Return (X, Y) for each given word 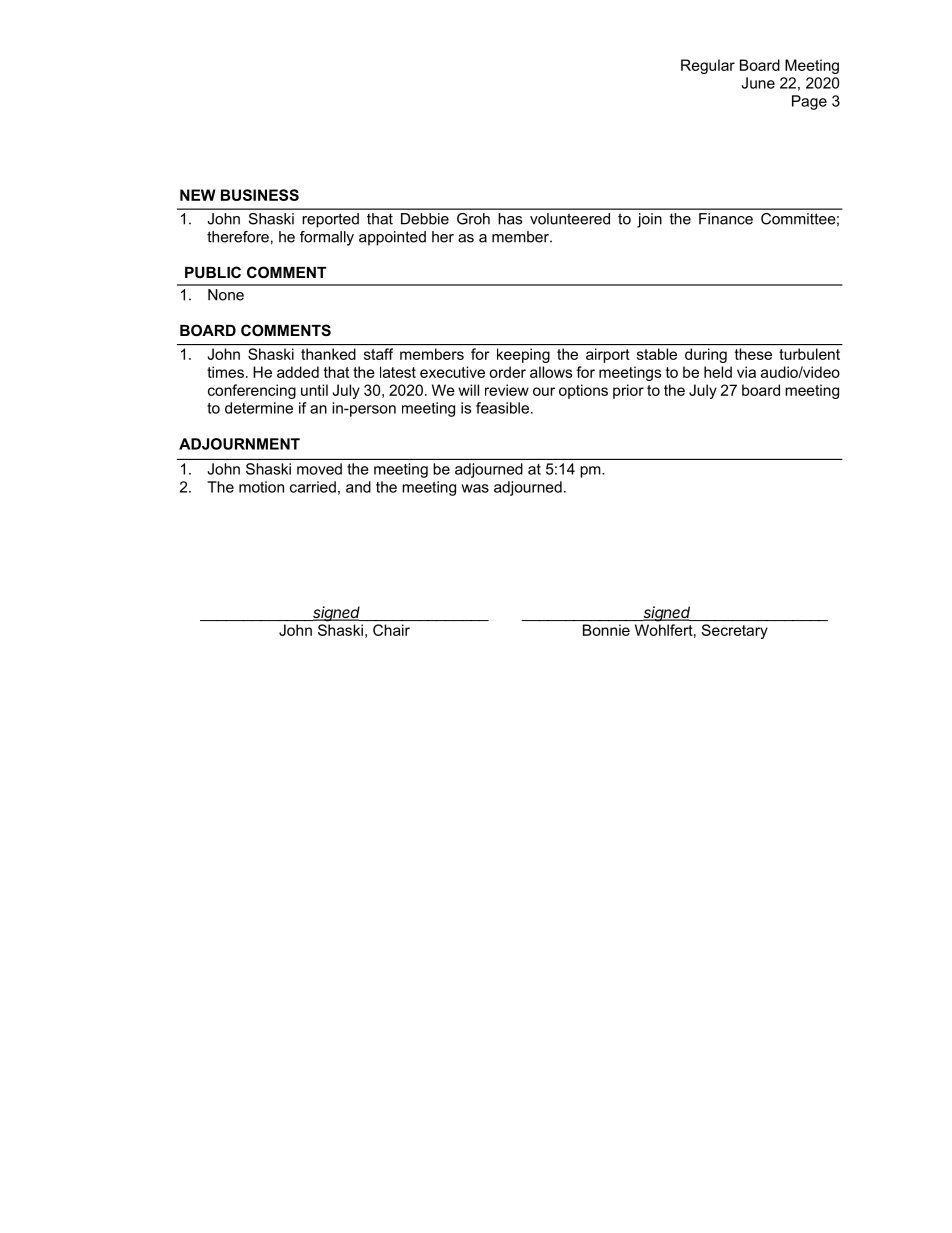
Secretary (735, 631)
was (475, 488)
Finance (726, 219)
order (507, 372)
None (226, 295)
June (758, 83)
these (753, 354)
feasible (502, 408)
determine (259, 408)
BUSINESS (260, 195)
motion (261, 487)
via (746, 372)
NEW (198, 195)
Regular (708, 66)
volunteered (570, 219)
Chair (391, 630)
